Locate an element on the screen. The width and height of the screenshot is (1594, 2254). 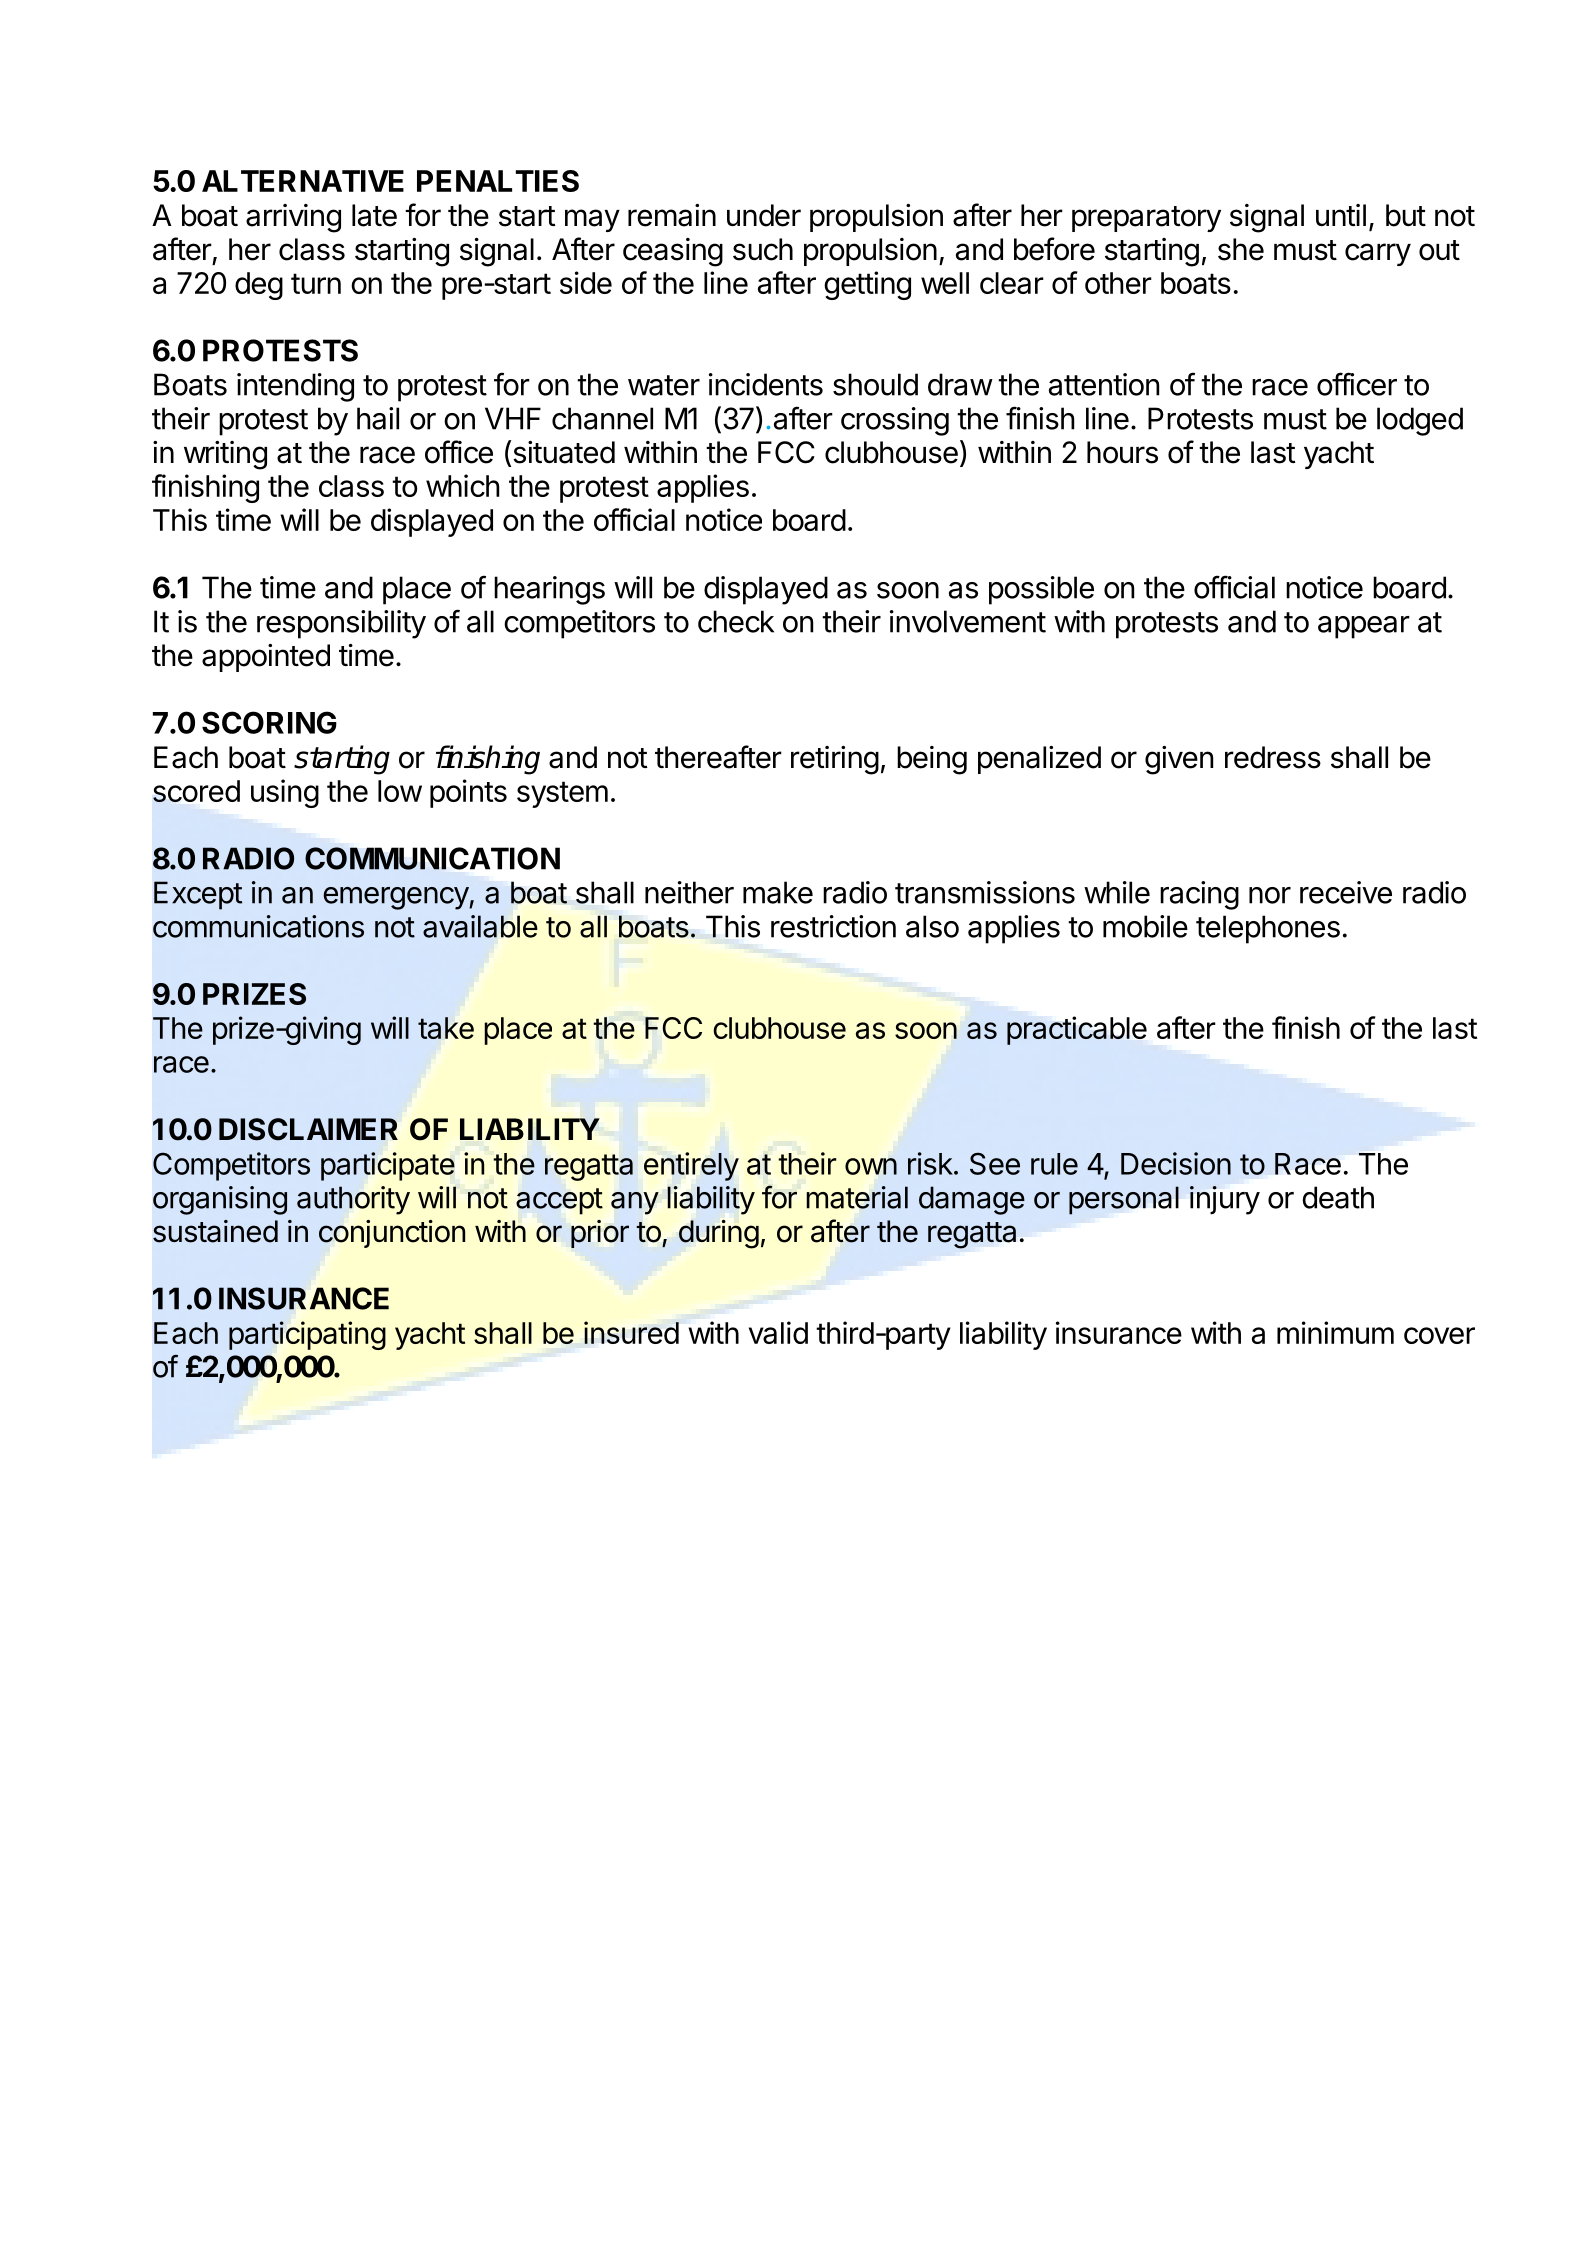
practicable is located at coordinates (1077, 1030).
